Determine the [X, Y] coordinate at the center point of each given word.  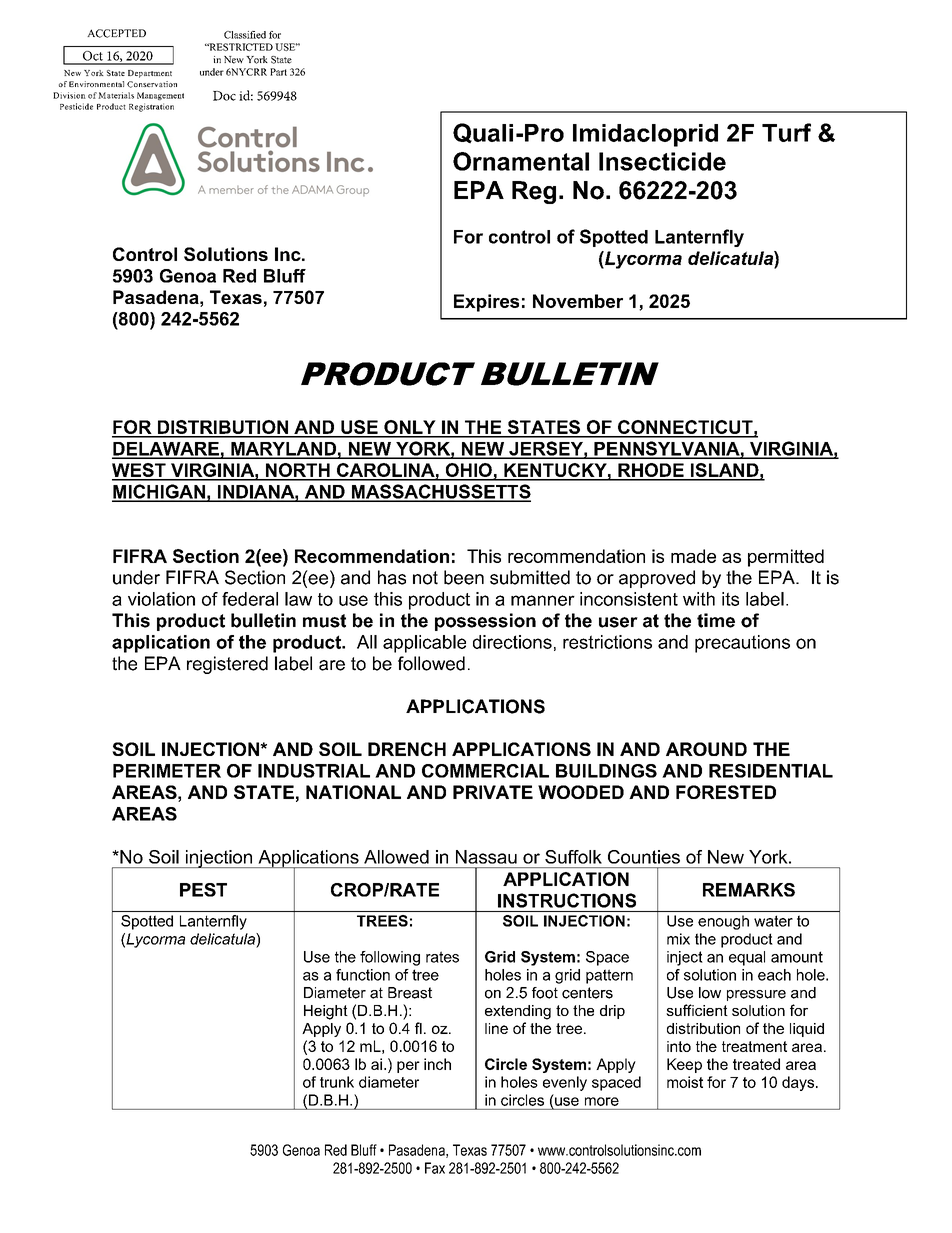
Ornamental [521, 161]
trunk [337, 1082]
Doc [224, 96]
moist [685, 1082]
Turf [786, 132]
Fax [435, 1168]
